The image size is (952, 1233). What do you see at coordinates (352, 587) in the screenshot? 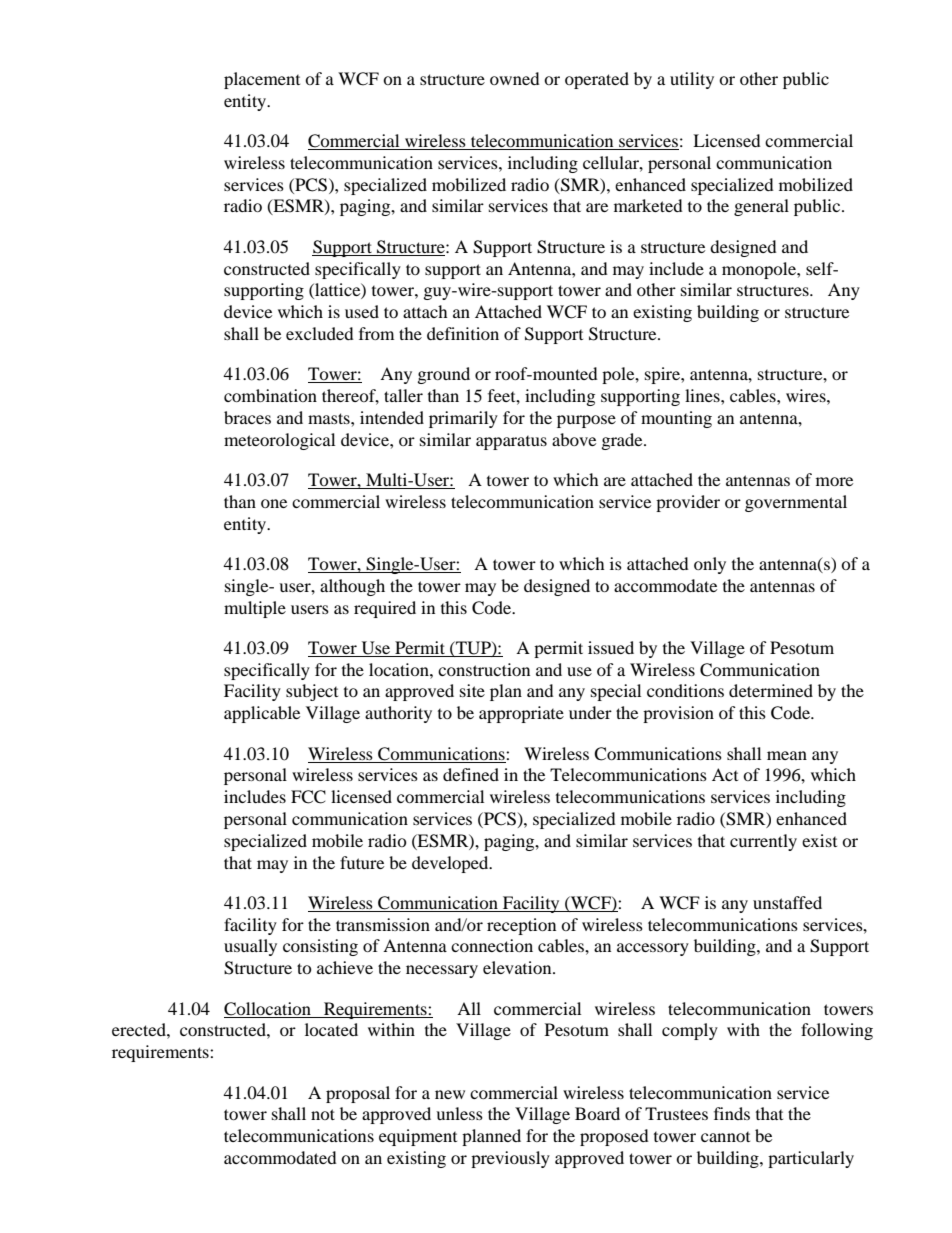
I see `although` at bounding box center [352, 587].
